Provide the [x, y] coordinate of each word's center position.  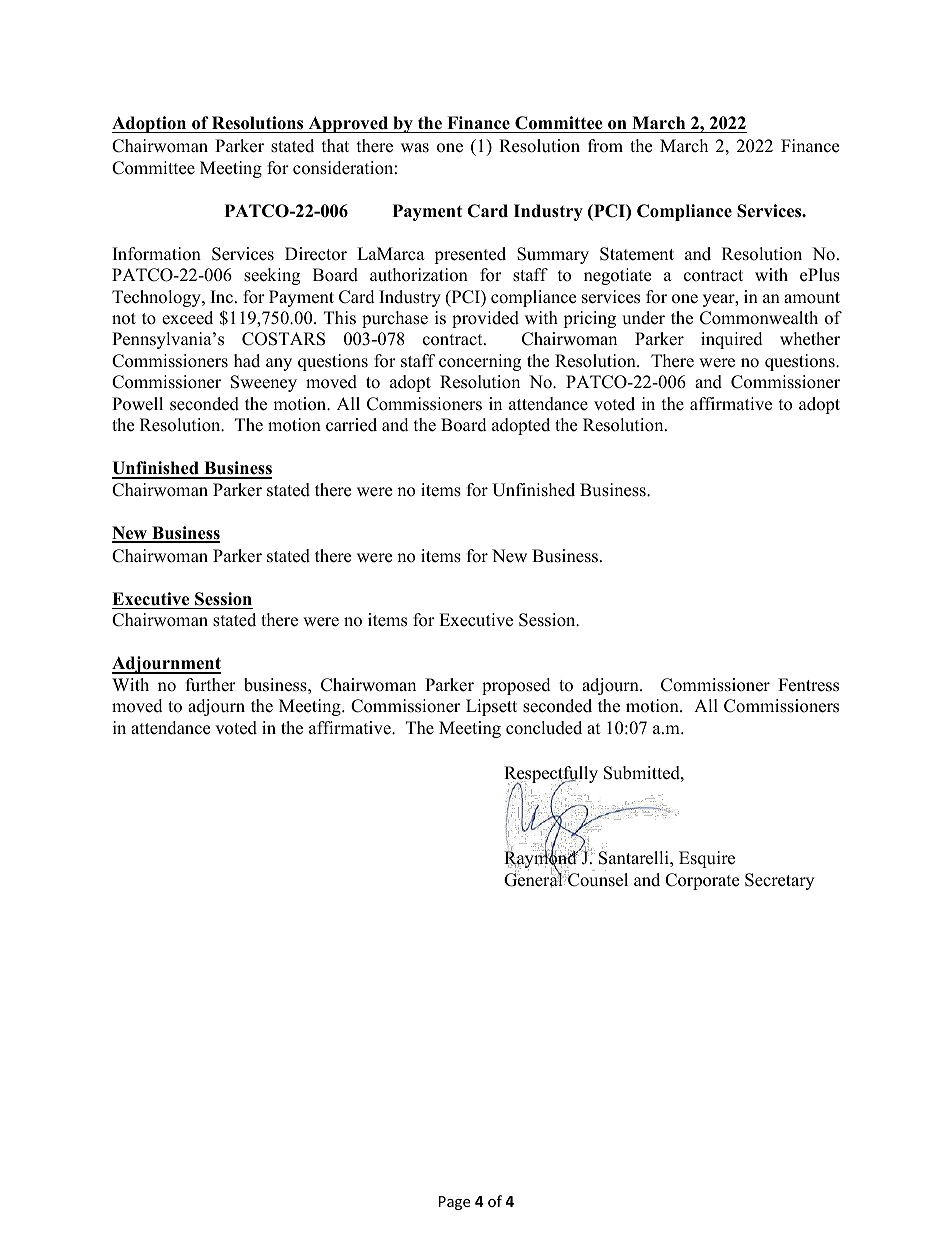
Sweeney [264, 383]
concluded [544, 728]
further [211, 685]
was [415, 148]
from [605, 146]
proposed [516, 686]
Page [454, 1203]
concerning [480, 362]
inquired [732, 340]
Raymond [541, 860]
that [335, 145]
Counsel [597, 879]
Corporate [702, 881]
